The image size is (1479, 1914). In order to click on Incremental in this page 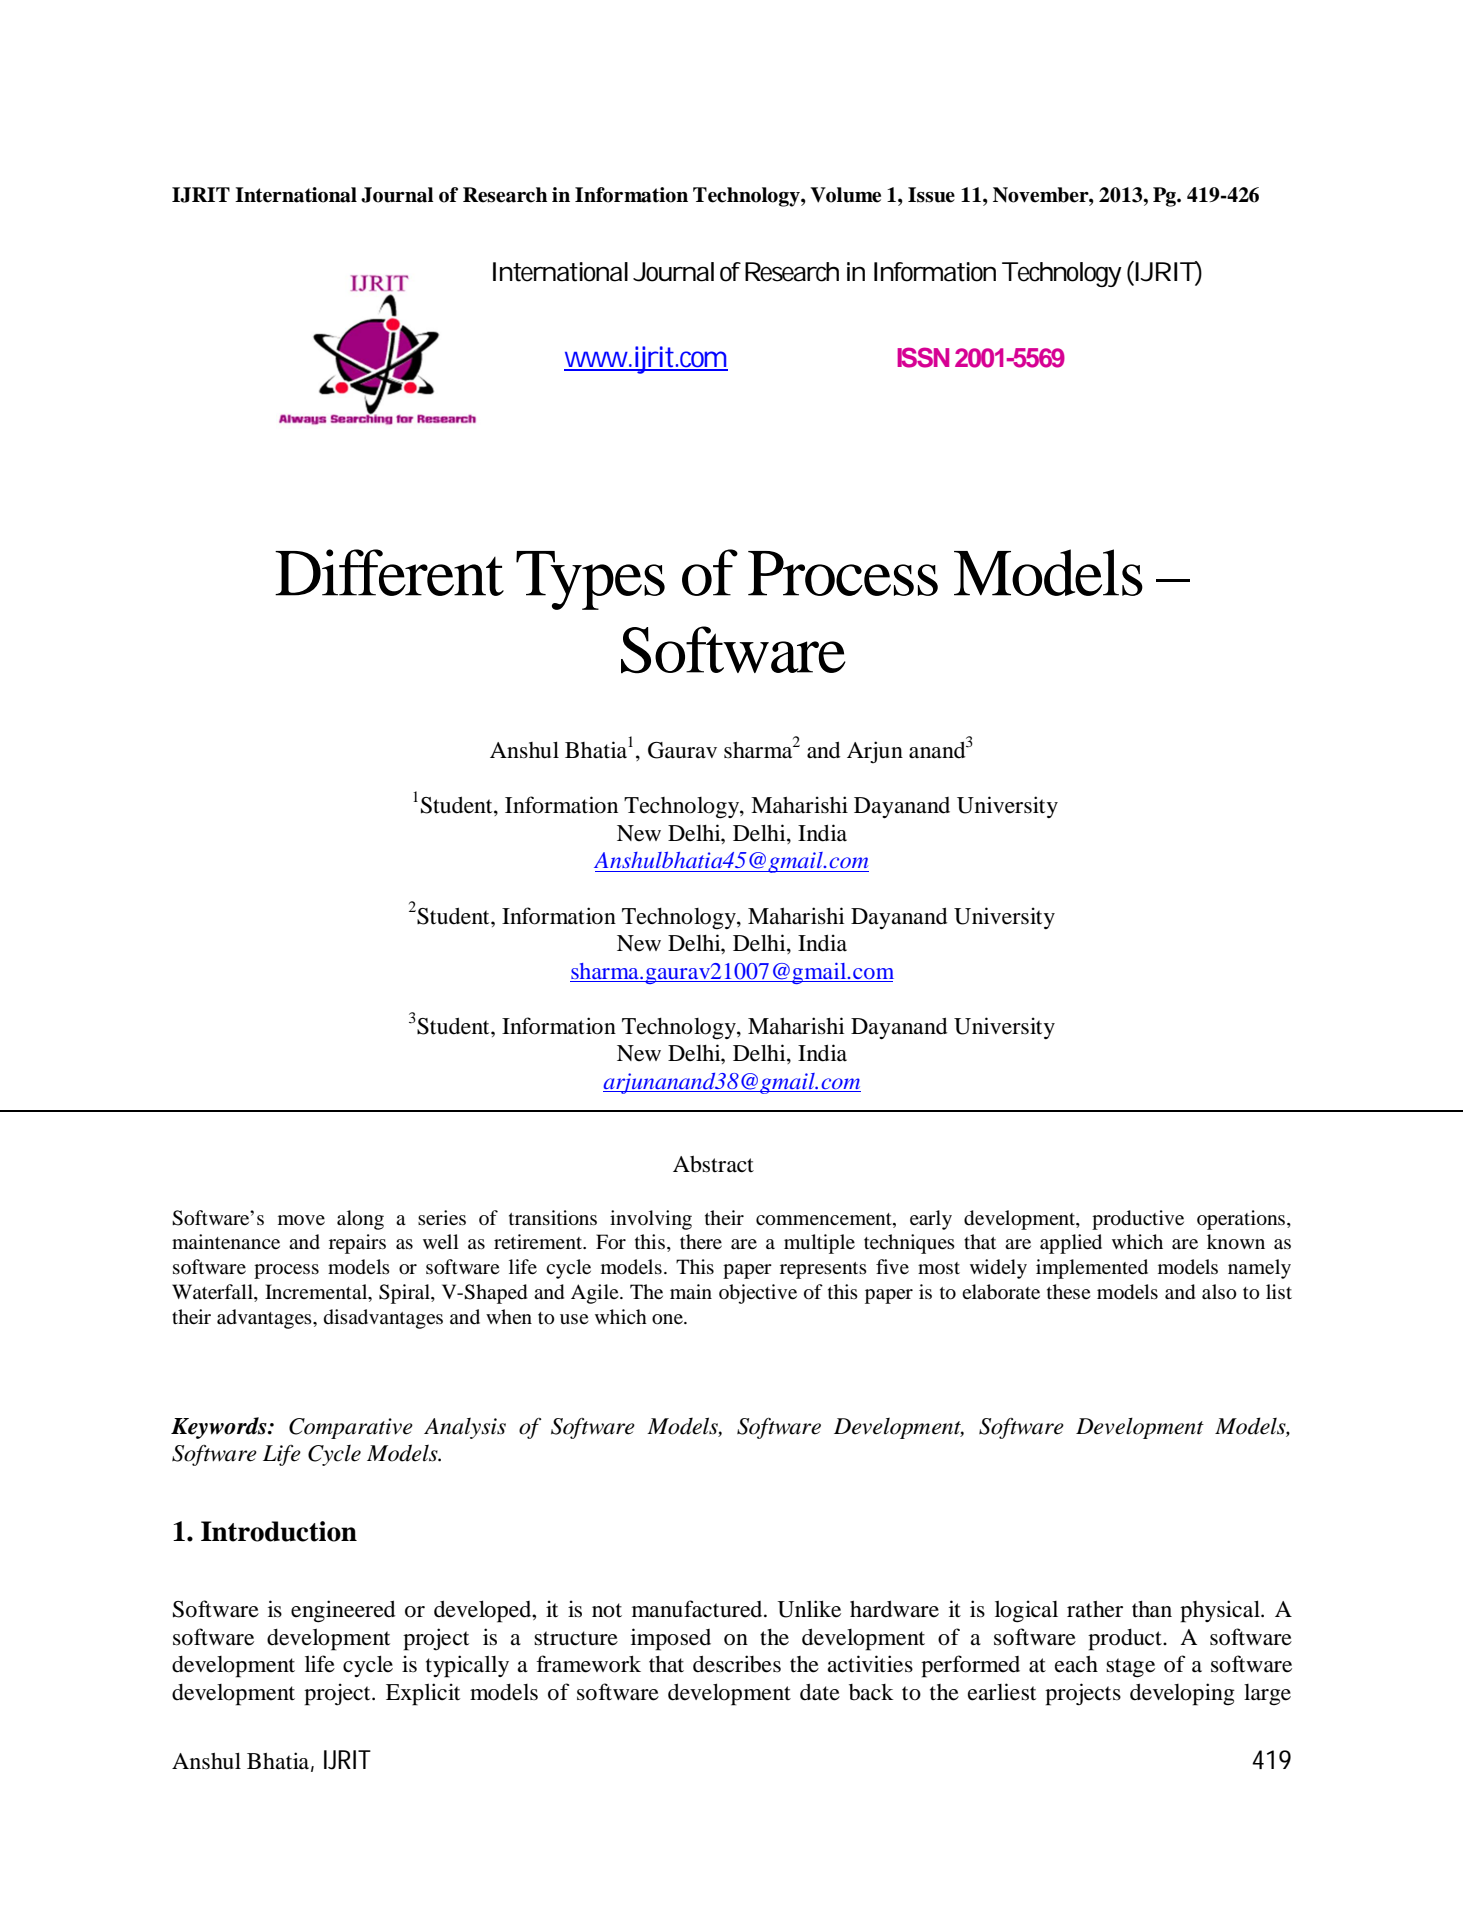, I will do `click(317, 1293)`.
